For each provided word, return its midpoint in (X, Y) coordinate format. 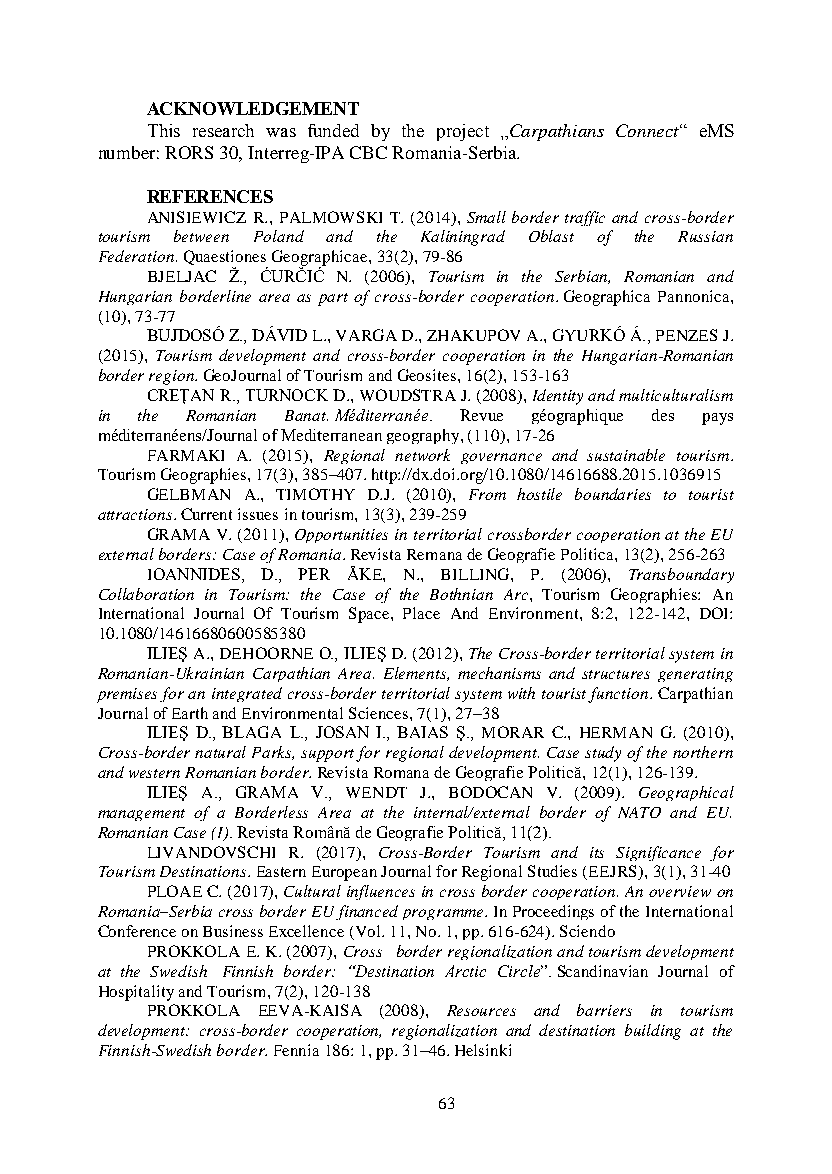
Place (421, 613)
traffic (585, 218)
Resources (481, 1010)
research (223, 130)
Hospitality (136, 993)
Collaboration (146, 594)
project (463, 132)
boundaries (613, 494)
